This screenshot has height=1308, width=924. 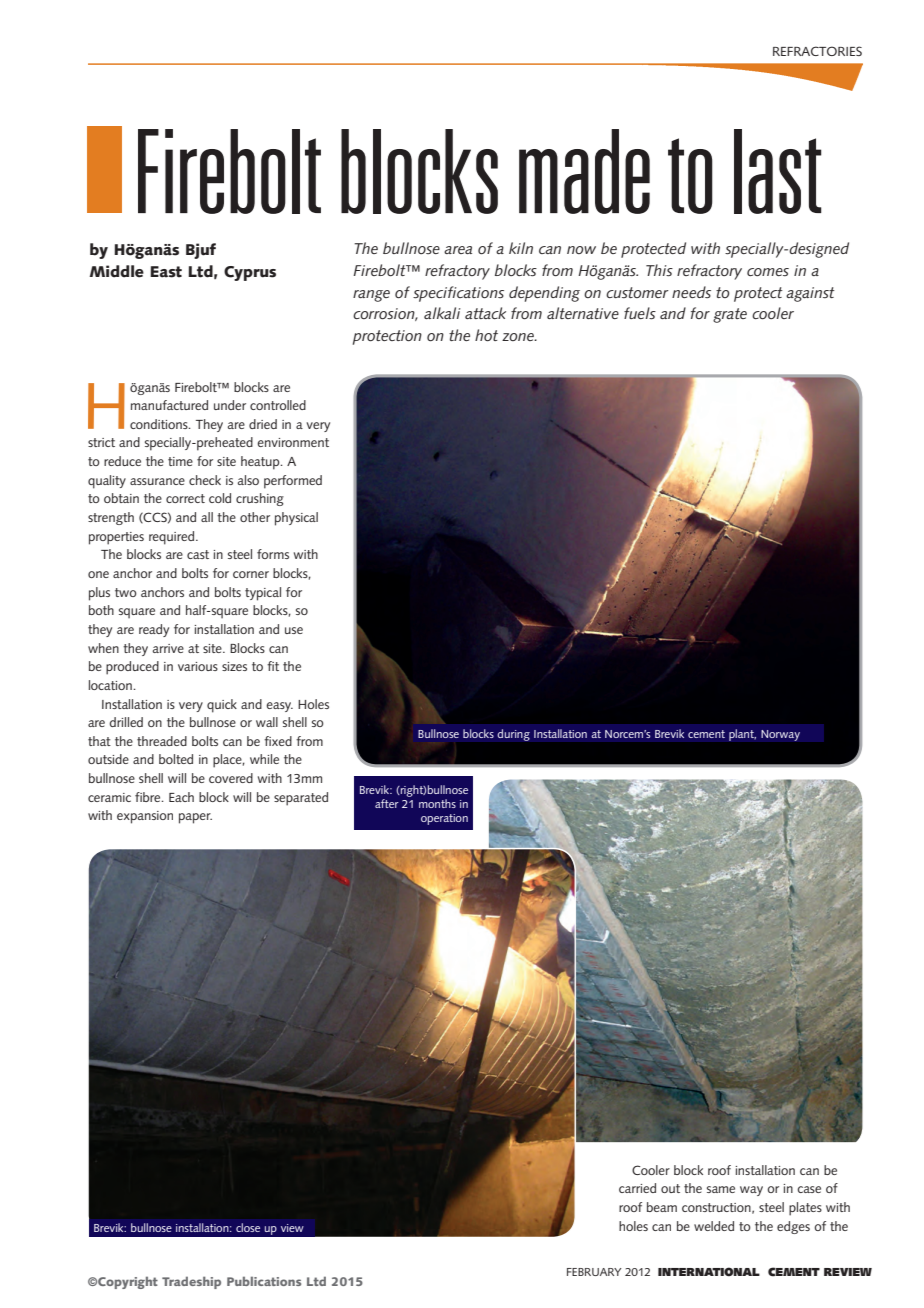 What do you see at coordinates (780, 735) in the screenshot?
I see `Norway` at bounding box center [780, 735].
